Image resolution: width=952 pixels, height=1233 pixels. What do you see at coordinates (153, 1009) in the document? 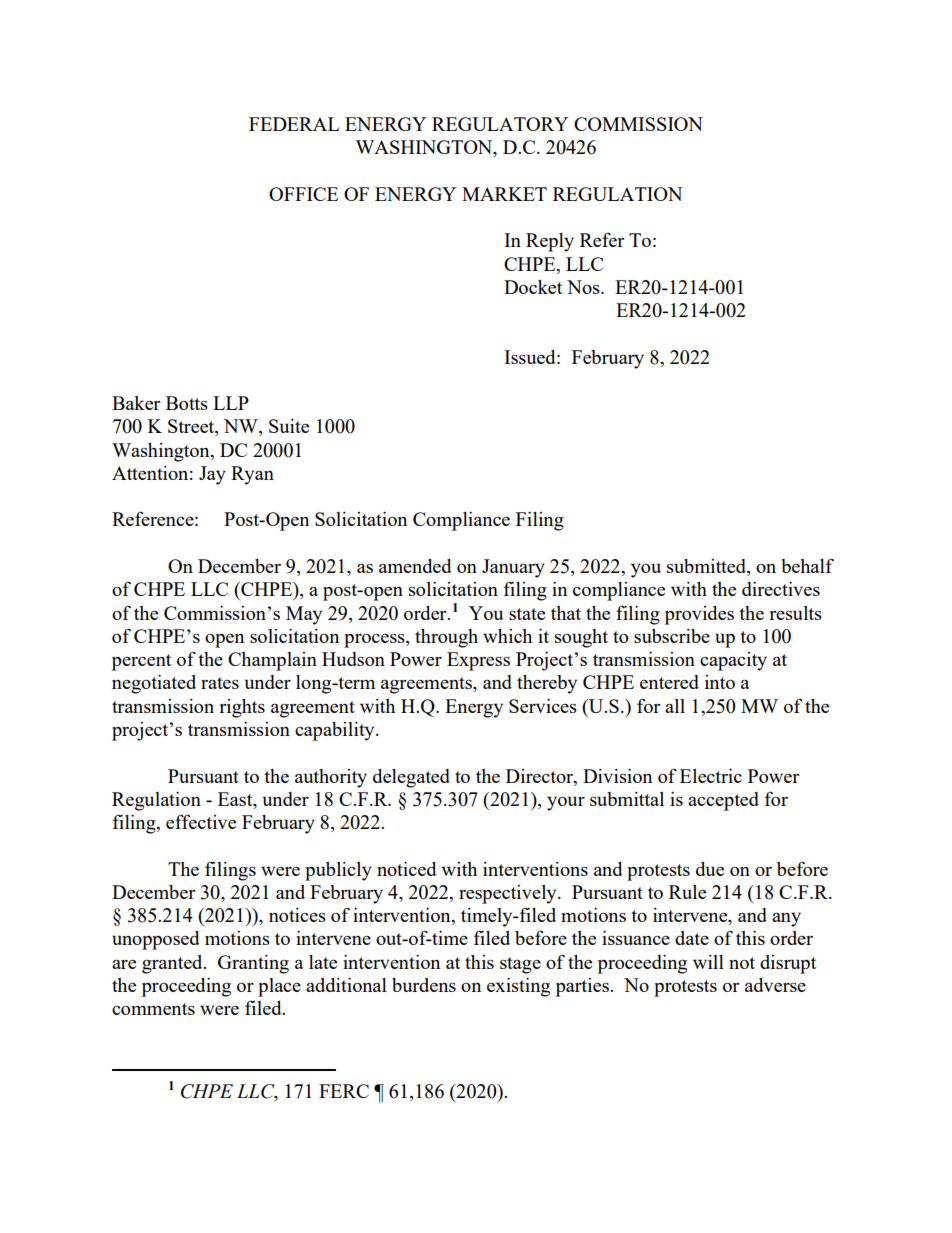
I see `comments` at bounding box center [153, 1009].
